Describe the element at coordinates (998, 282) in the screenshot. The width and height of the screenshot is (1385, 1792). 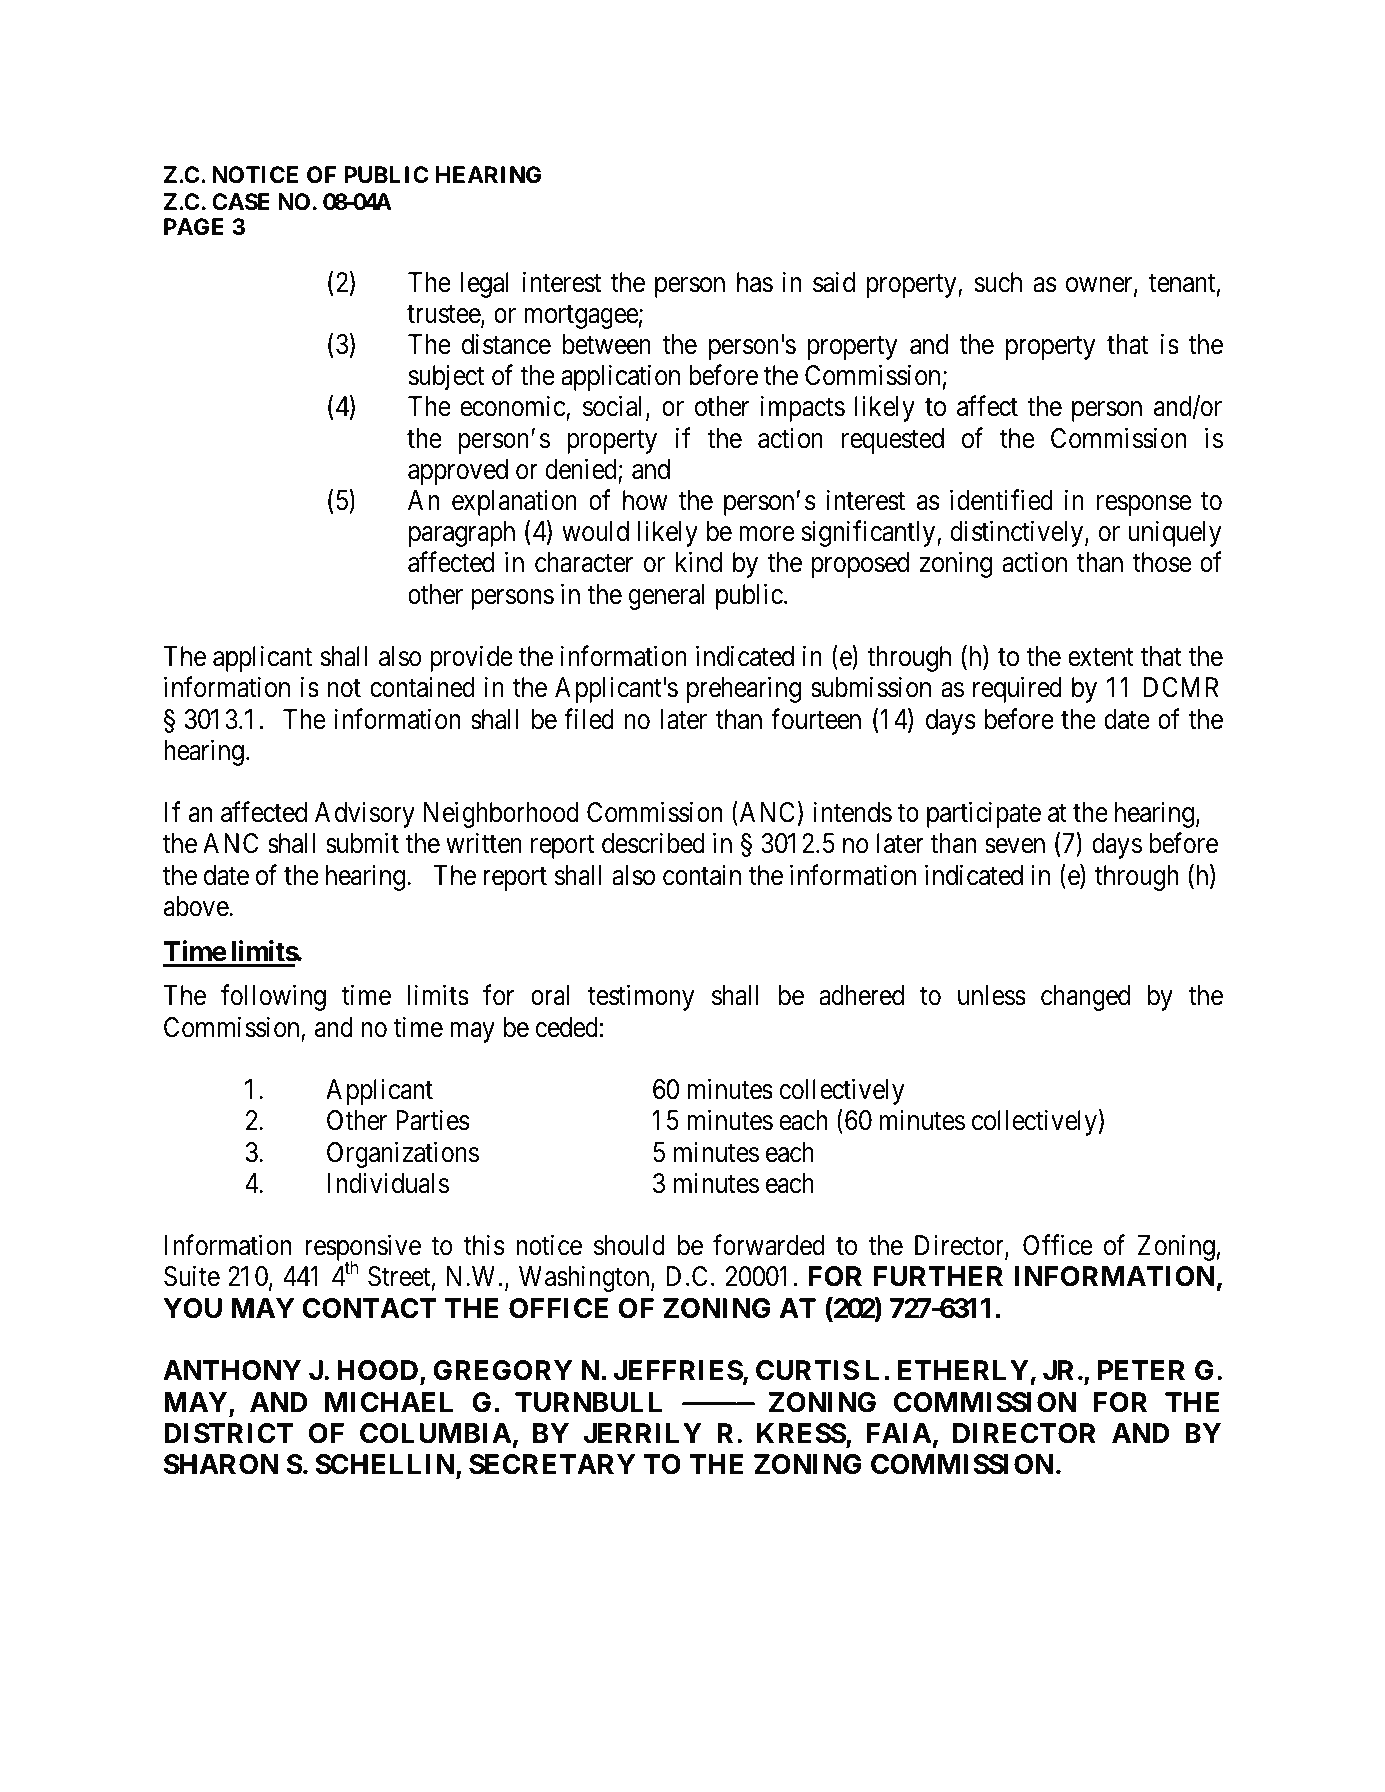
I see `such` at that location.
